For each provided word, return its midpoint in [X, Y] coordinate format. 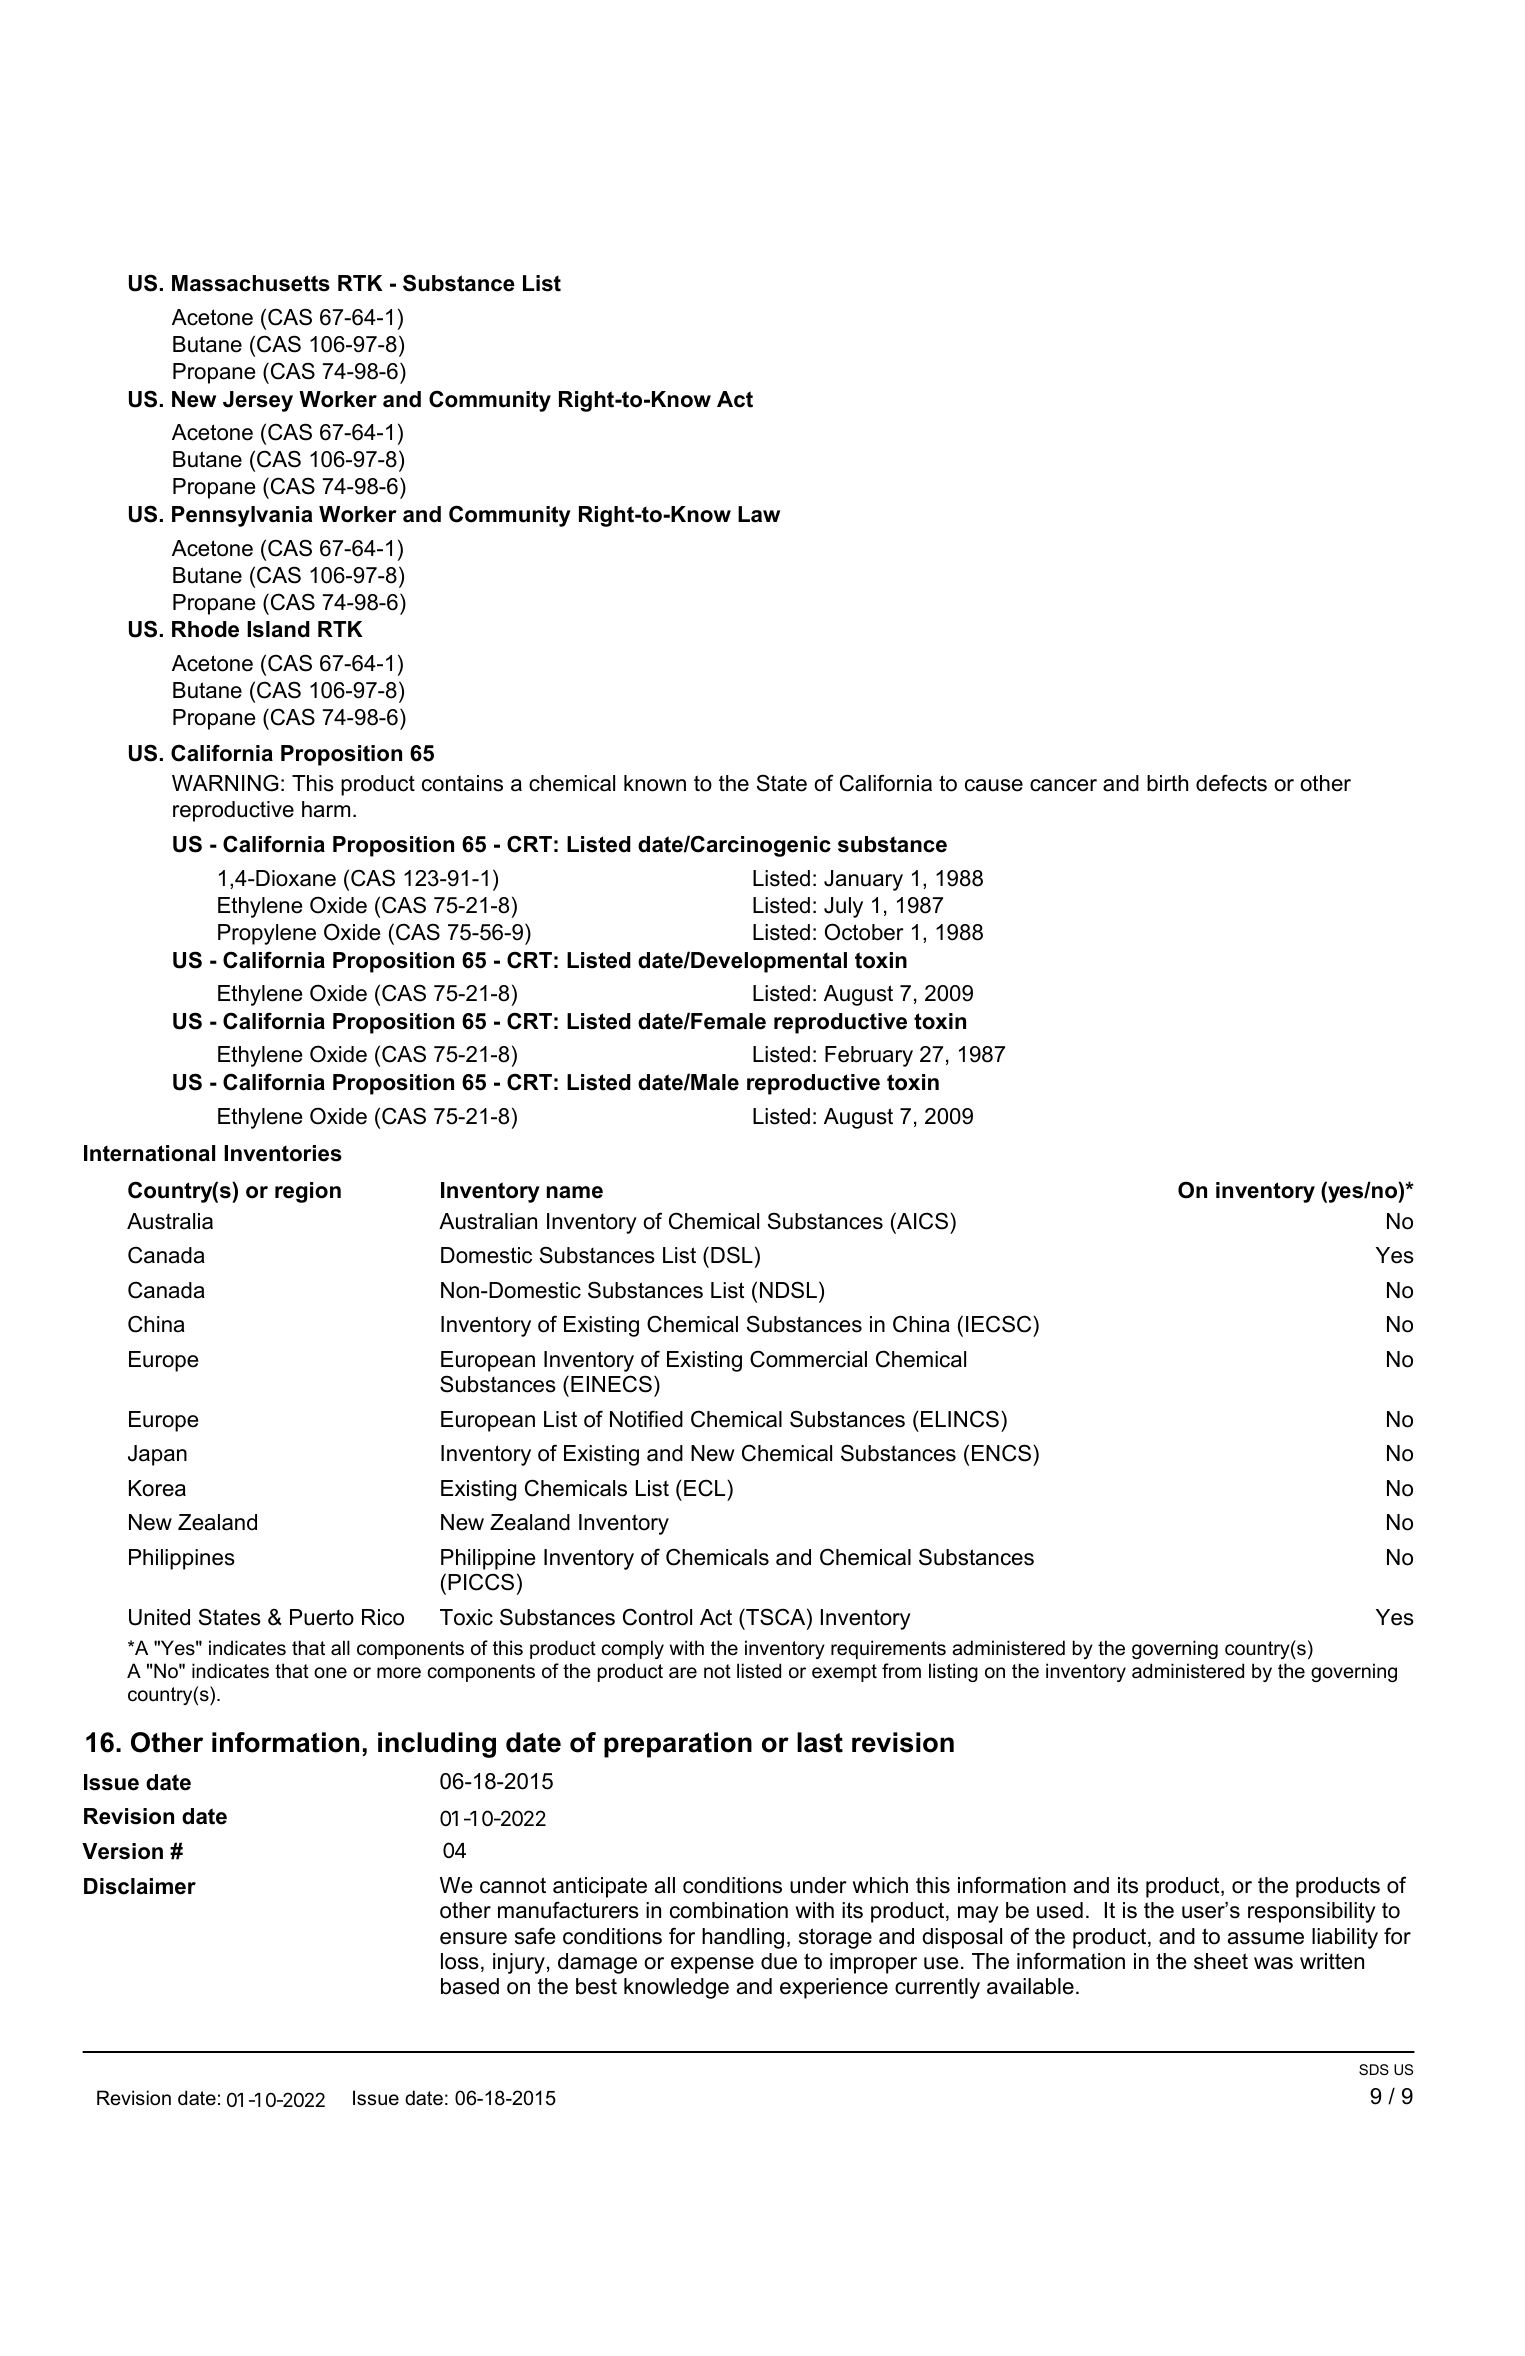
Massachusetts [251, 283]
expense [712, 1965]
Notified [646, 1419]
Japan [157, 1455]
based [470, 1986]
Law [759, 514]
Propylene [267, 934]
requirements [888, 1649]
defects [1231, 783]
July [843, 907]
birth [1167, 783]
